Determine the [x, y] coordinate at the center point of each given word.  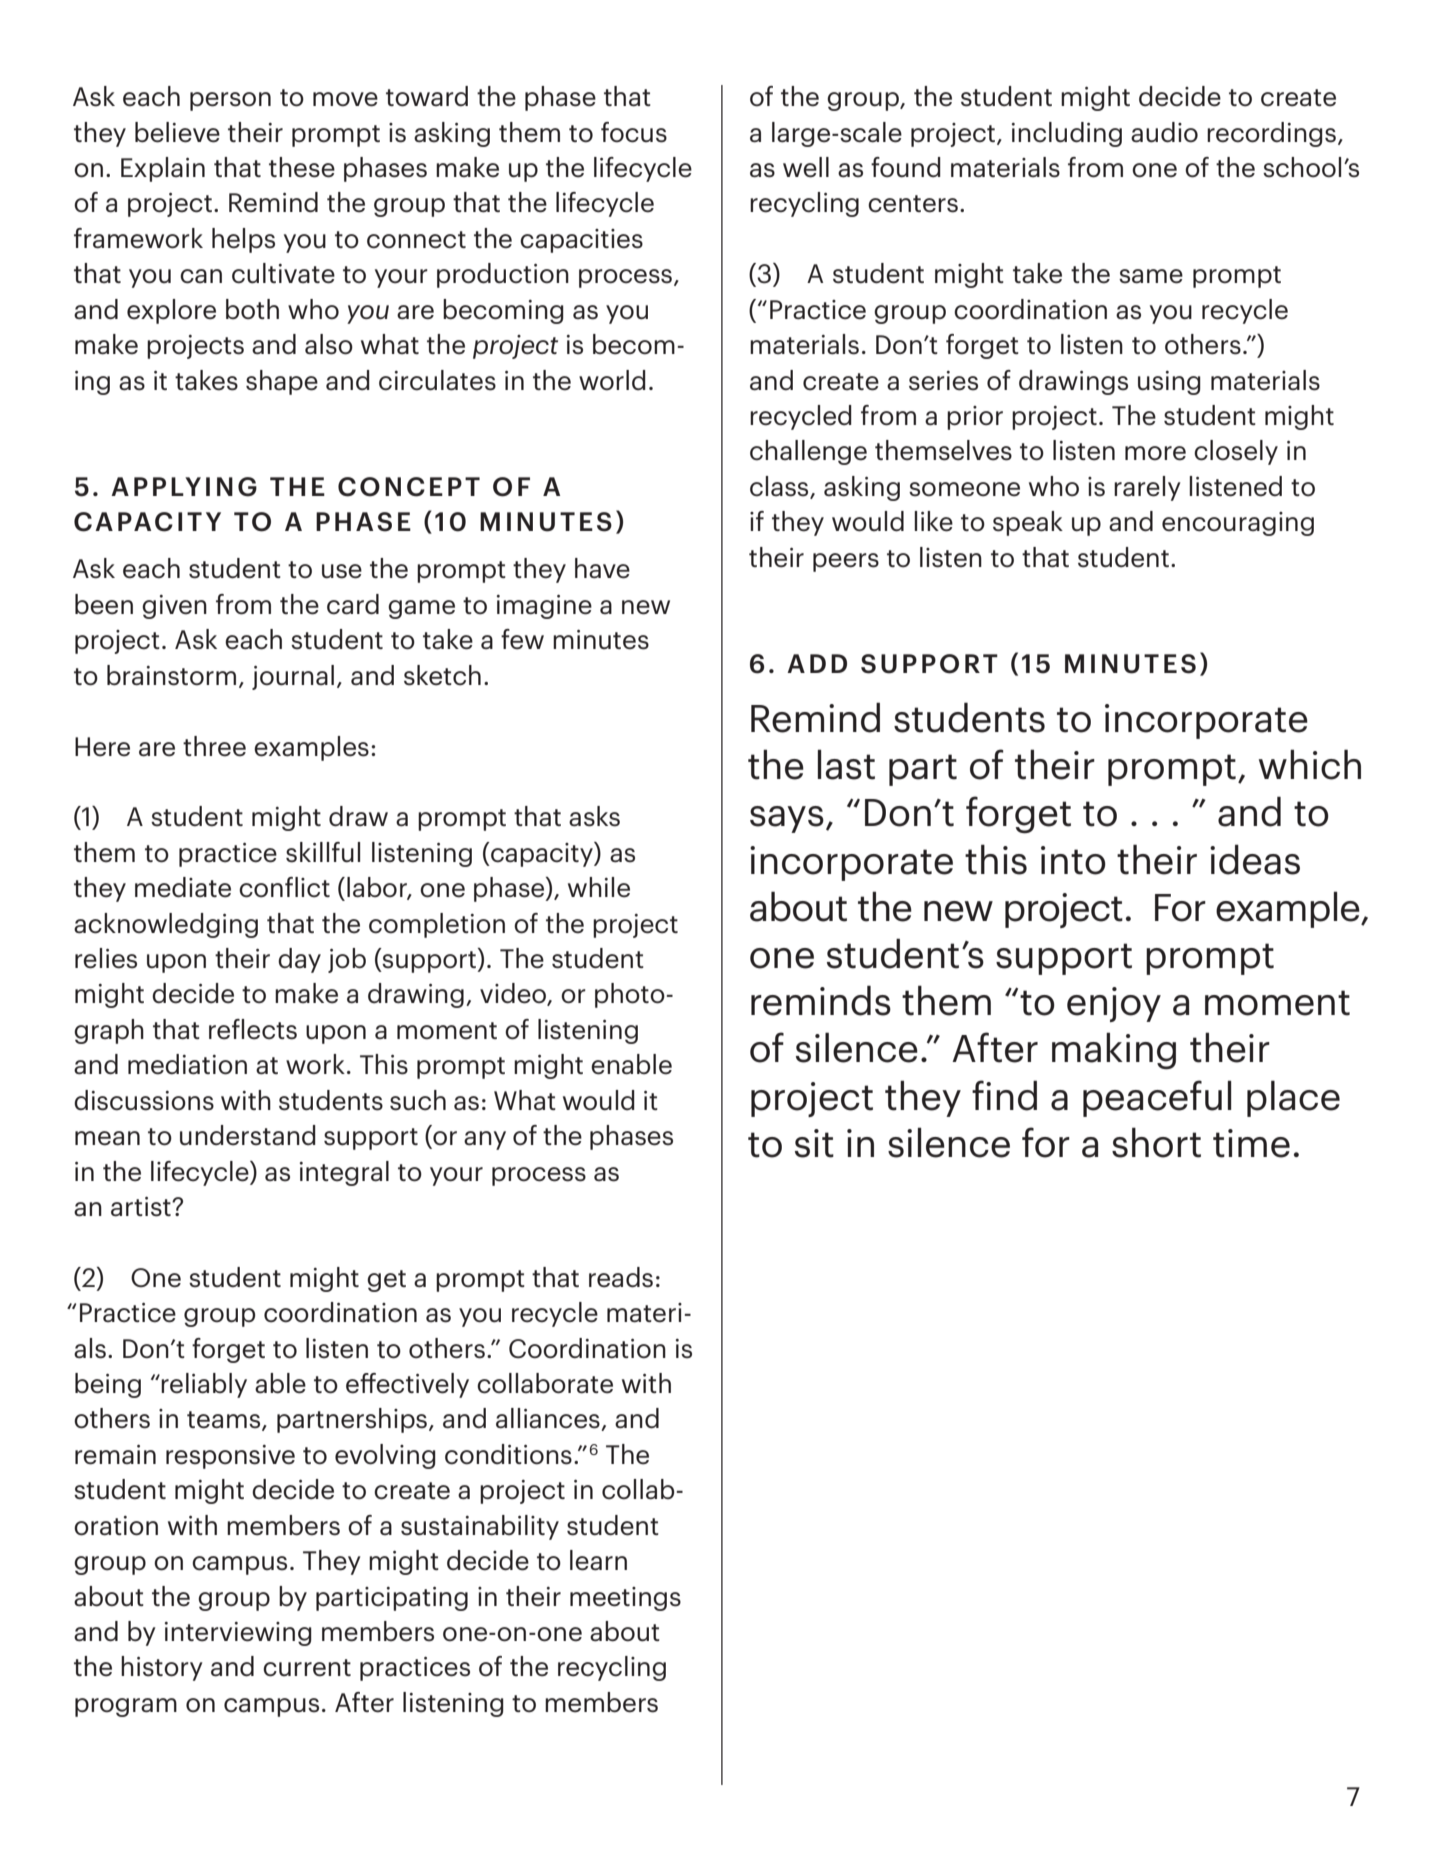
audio [1164, 132]
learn [598, 1560]
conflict [284, 887]
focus [634, 132]
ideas [1255, 859]
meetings [625, 1599]
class [780, 487]
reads [621, 1277]
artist [142, 1207]
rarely [1147, 488]
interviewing [238, 1634]
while [599, 887]
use [342, 571]
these [302, 167]
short [1156, 1142]
